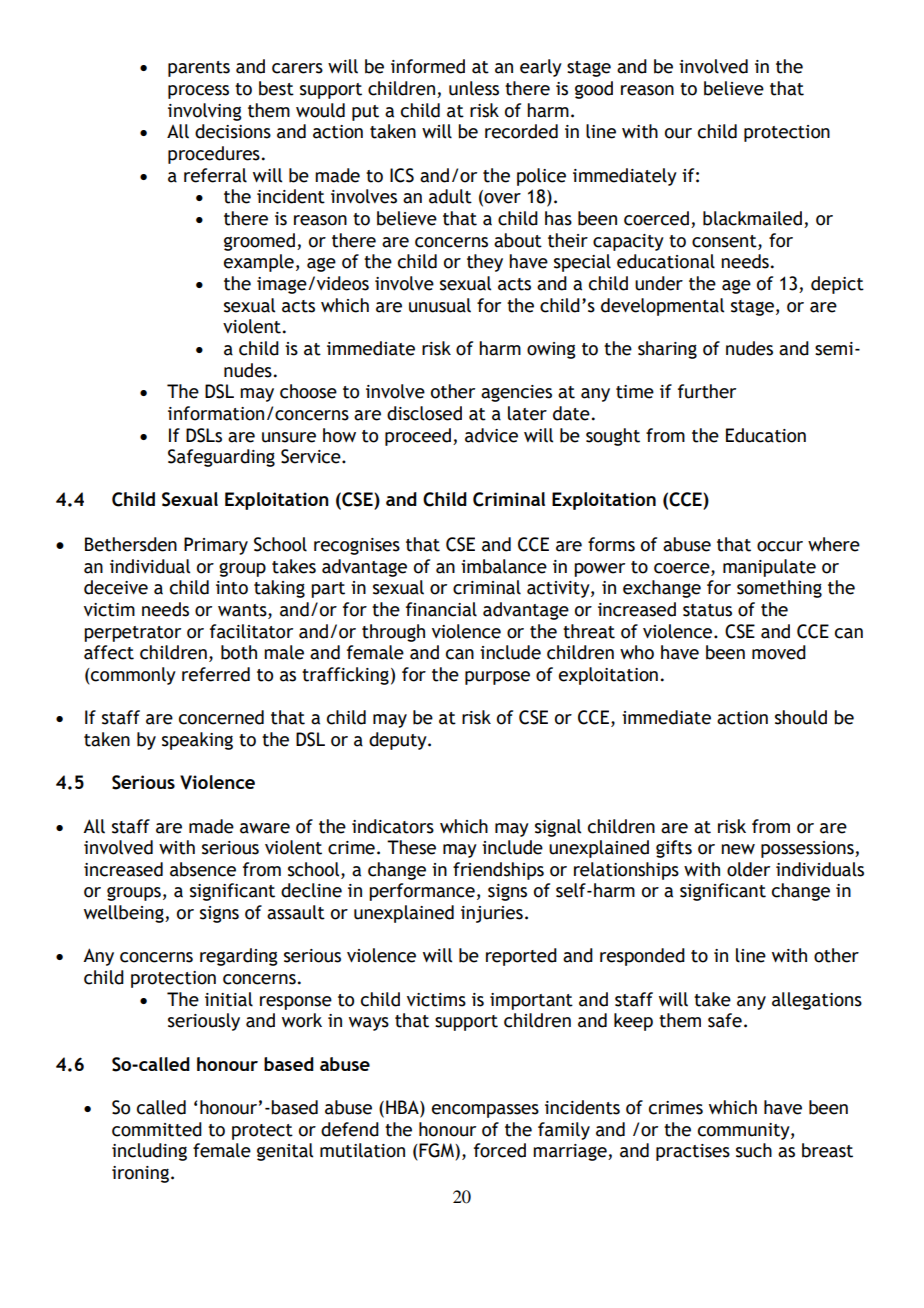 The height and width of the screenshot is (1308, 924). I want to click on committed, so click(157, 1129).
